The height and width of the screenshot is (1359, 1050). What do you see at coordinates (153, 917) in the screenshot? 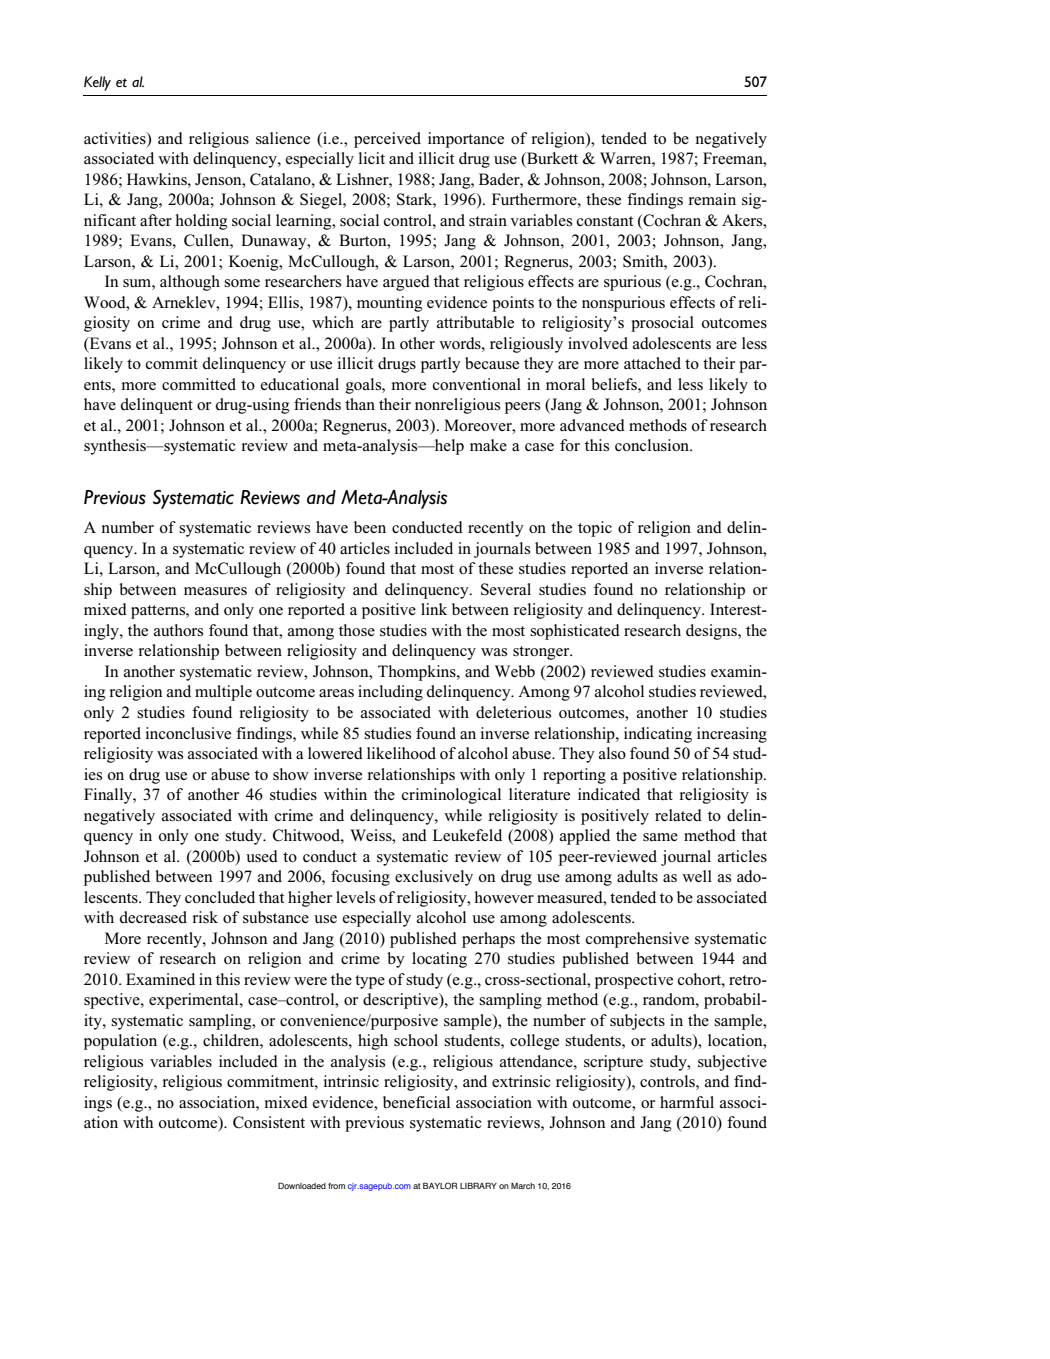
I see `decreased` at bounding box center [153, 917].
